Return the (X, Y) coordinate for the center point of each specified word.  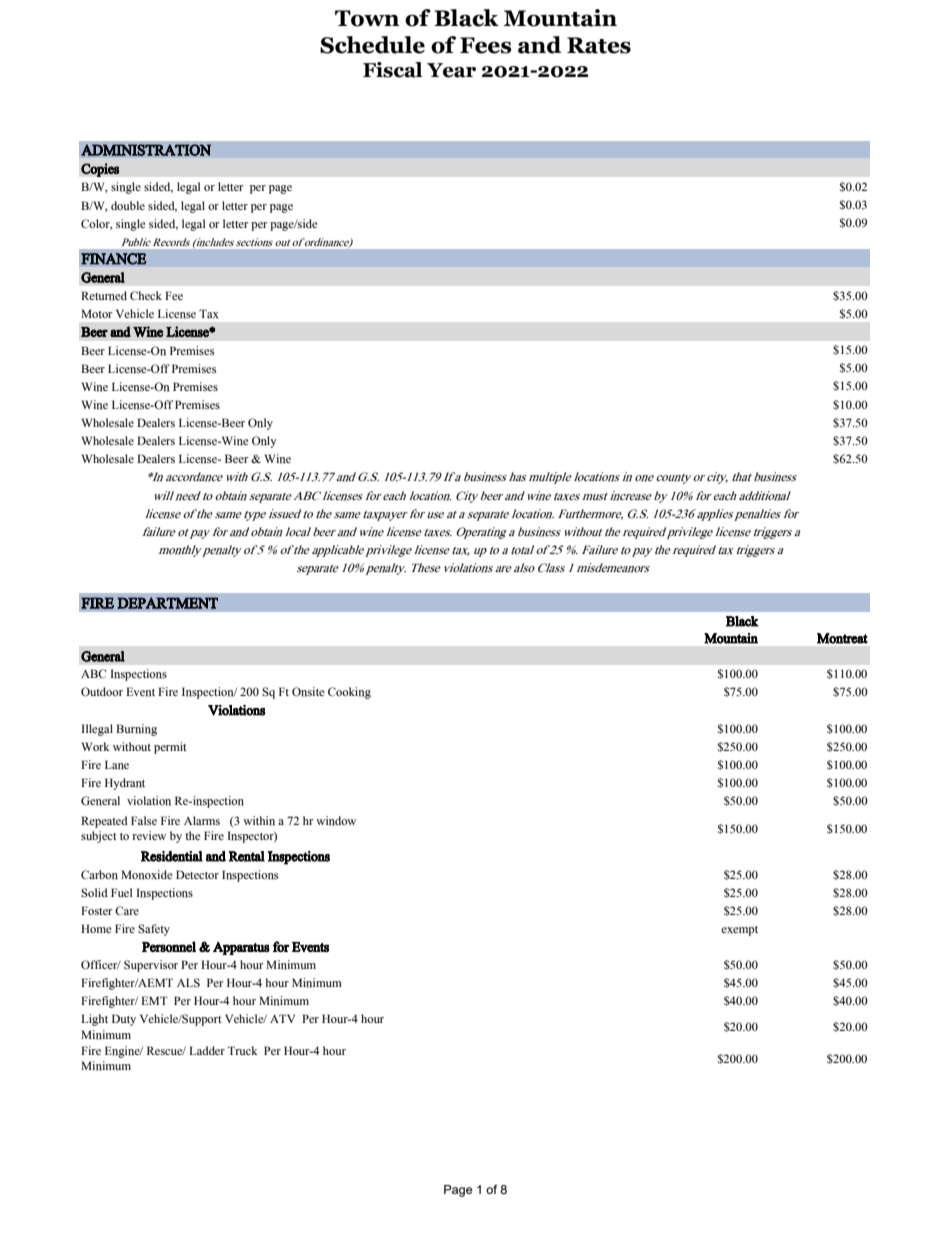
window (336, 821)
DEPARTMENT (167, 603)
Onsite (308, 692)
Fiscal (393, 70)
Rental (247, 856)
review (149, 835)
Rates (599, 45)
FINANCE (114, 259)
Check (146, 296)
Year (451, 70)
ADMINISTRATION (146, 150)
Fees (486, 45)
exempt (739, 931)
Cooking (349, 693)
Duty (124, 1020)
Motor (97, 313)
